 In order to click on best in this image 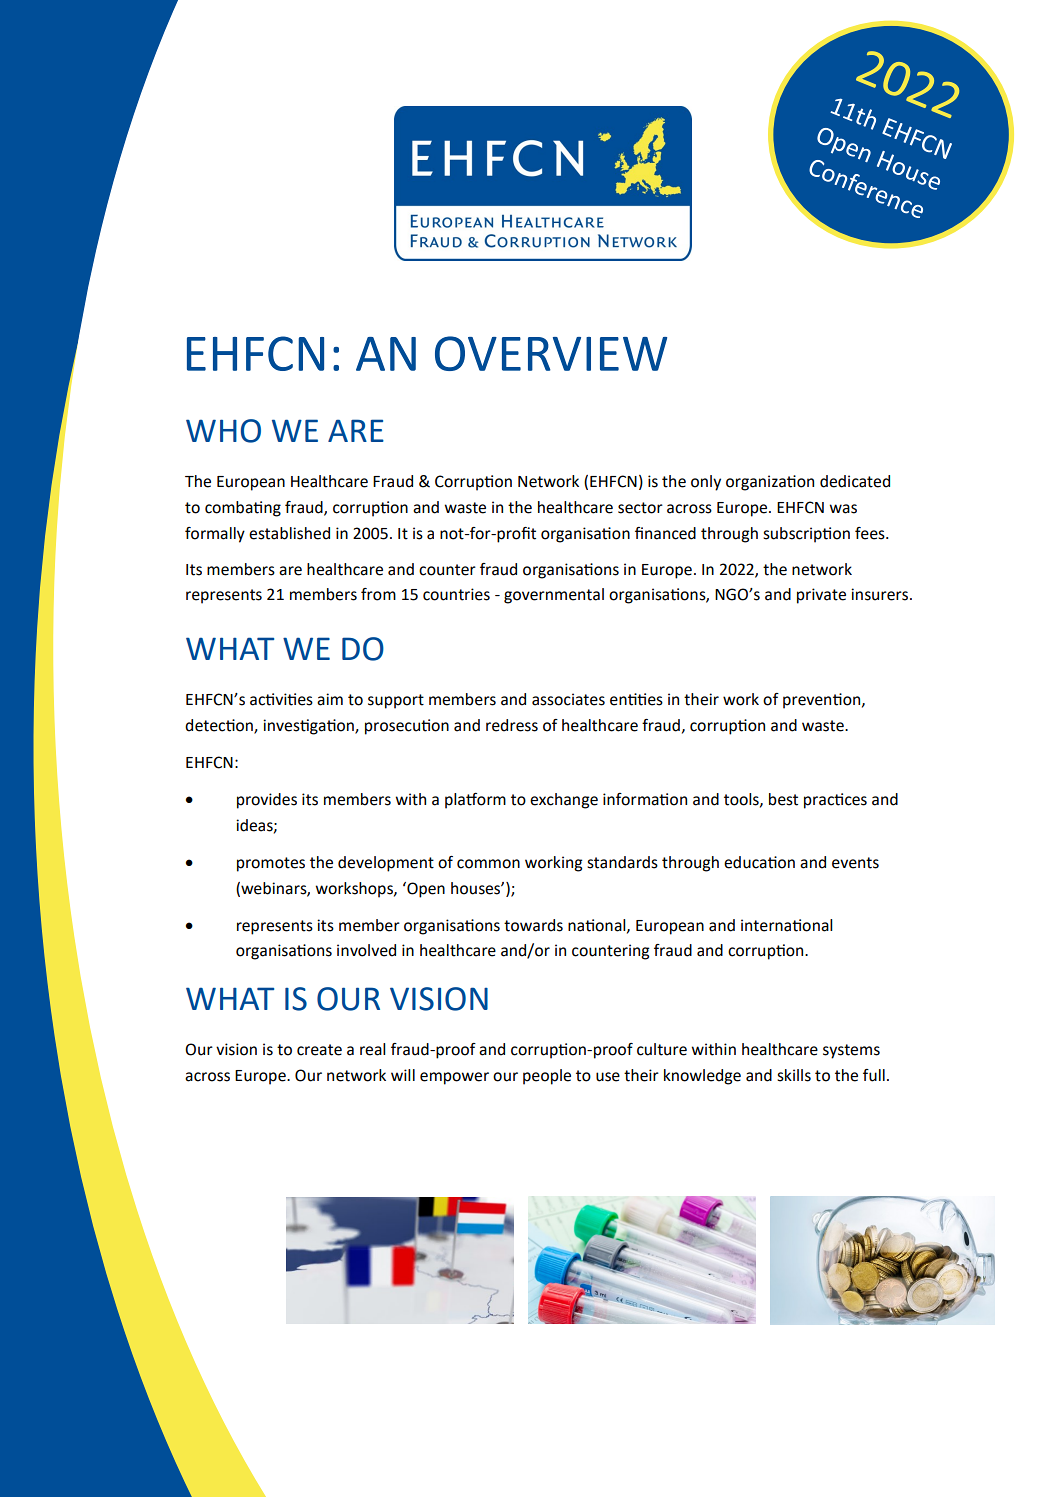, I will do `click(783, 799)`.
